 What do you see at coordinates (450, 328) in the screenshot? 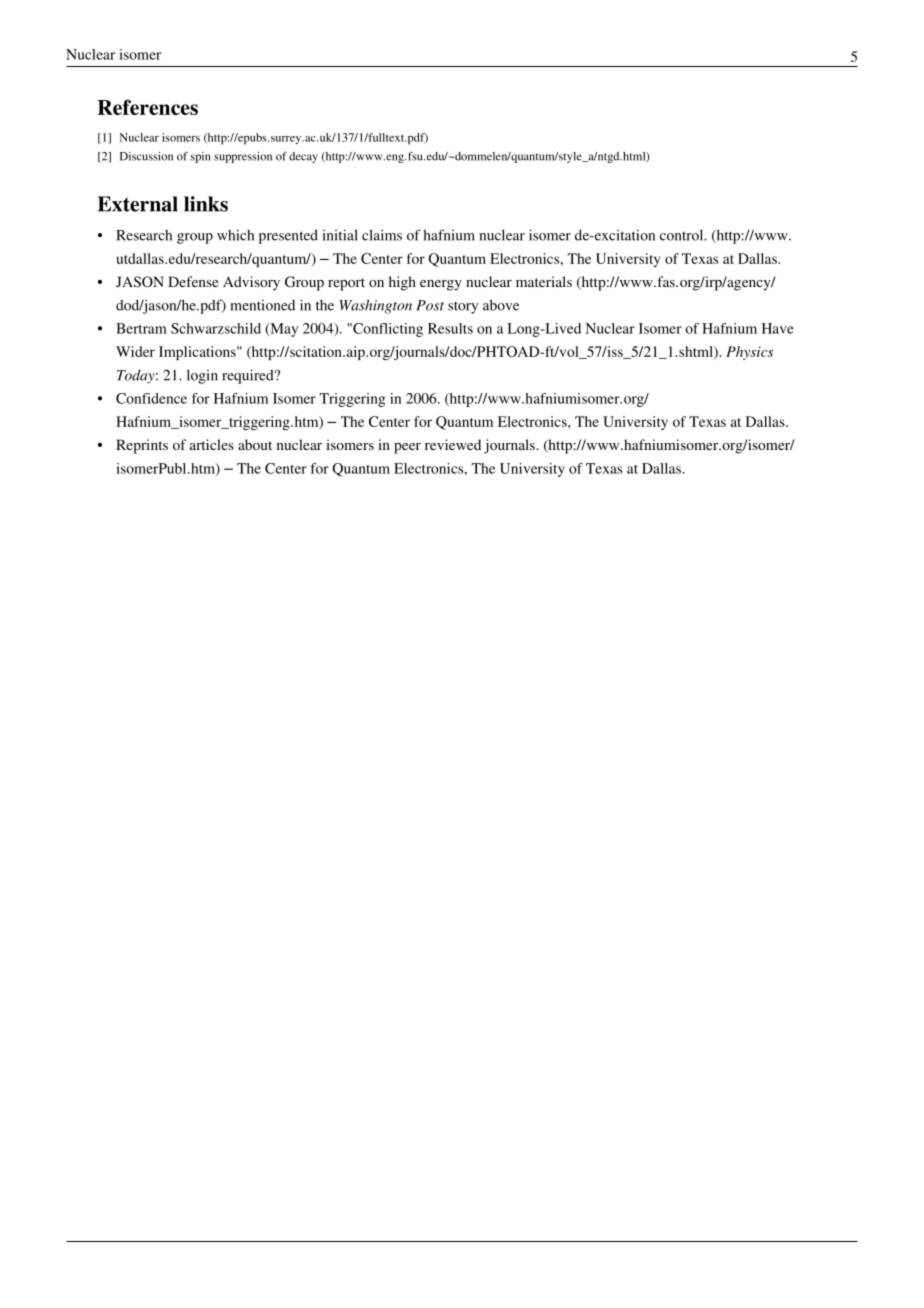
I see `Results` at bounding box center [450, 328].
